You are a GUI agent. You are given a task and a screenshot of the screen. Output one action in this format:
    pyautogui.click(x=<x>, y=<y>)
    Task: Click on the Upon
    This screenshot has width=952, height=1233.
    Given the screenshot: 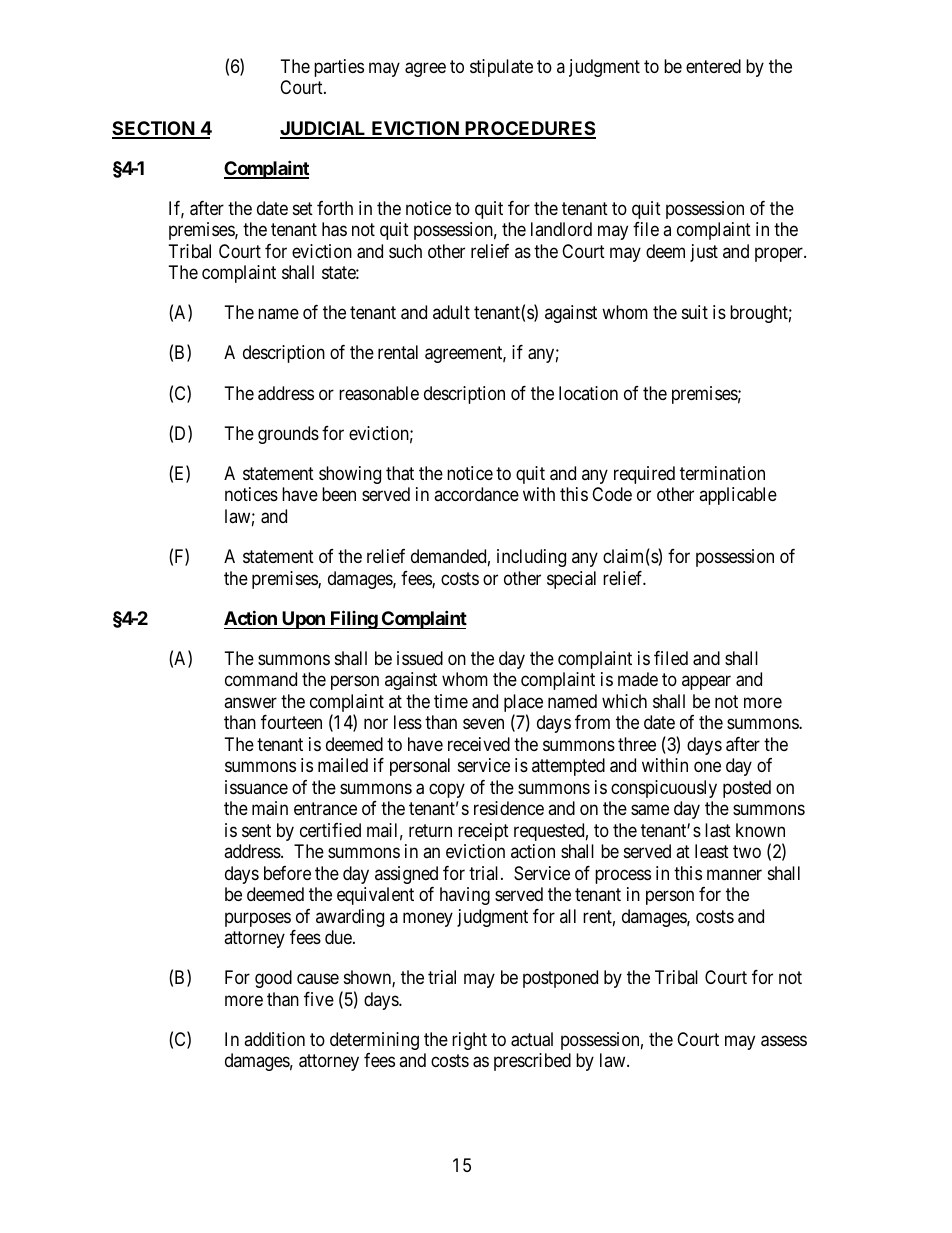 What is the action you would take?
    pyautogui.click(x=303, y=620)
